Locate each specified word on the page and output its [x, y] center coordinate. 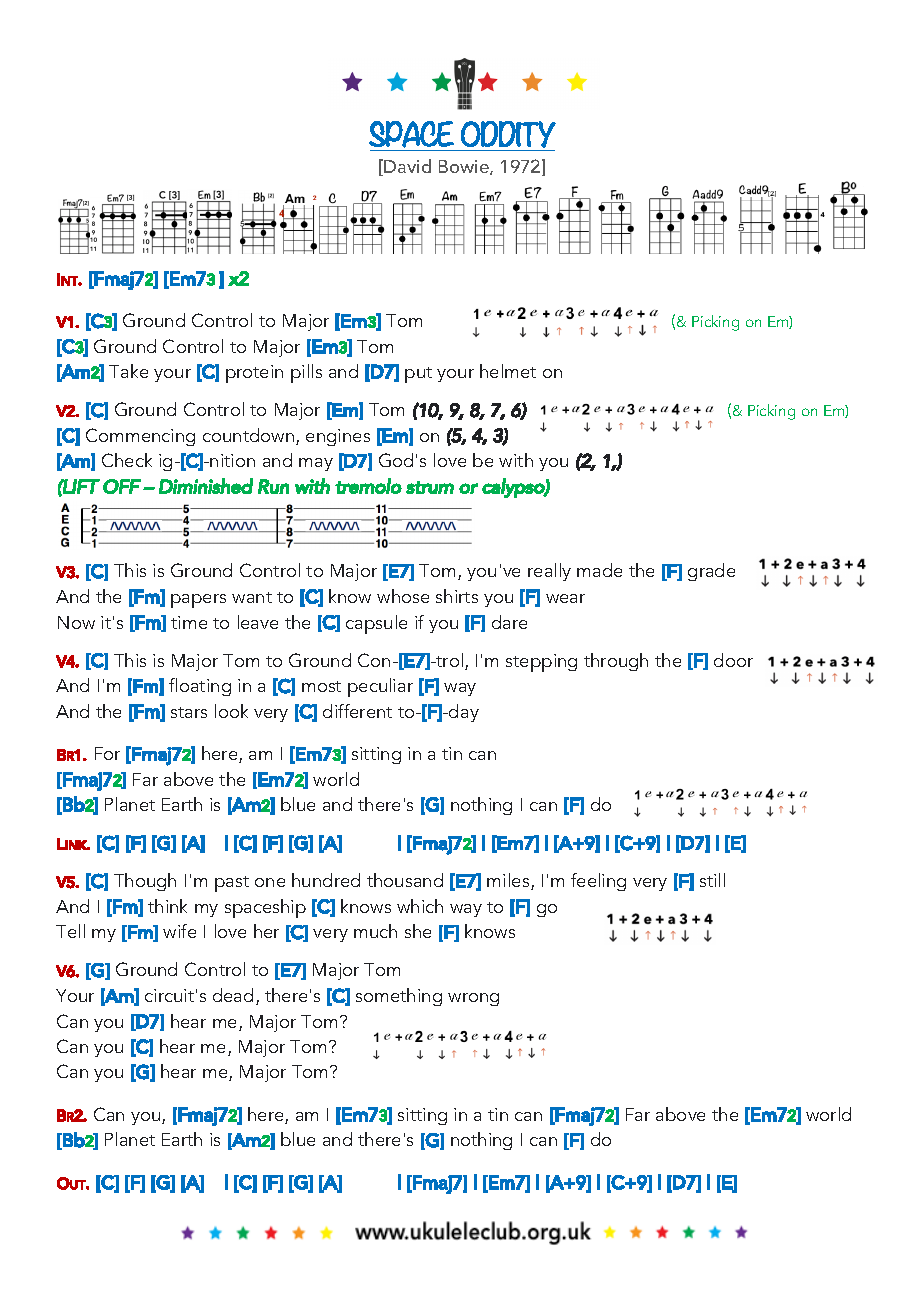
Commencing [140, 437]
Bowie [465, 167]
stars [189, 712]
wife [179, 931]
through [616, 662]
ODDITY [508, 134]
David [407, 166]
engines [338, 437]
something [399, 997]
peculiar [380, 687]
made [599, 570]
